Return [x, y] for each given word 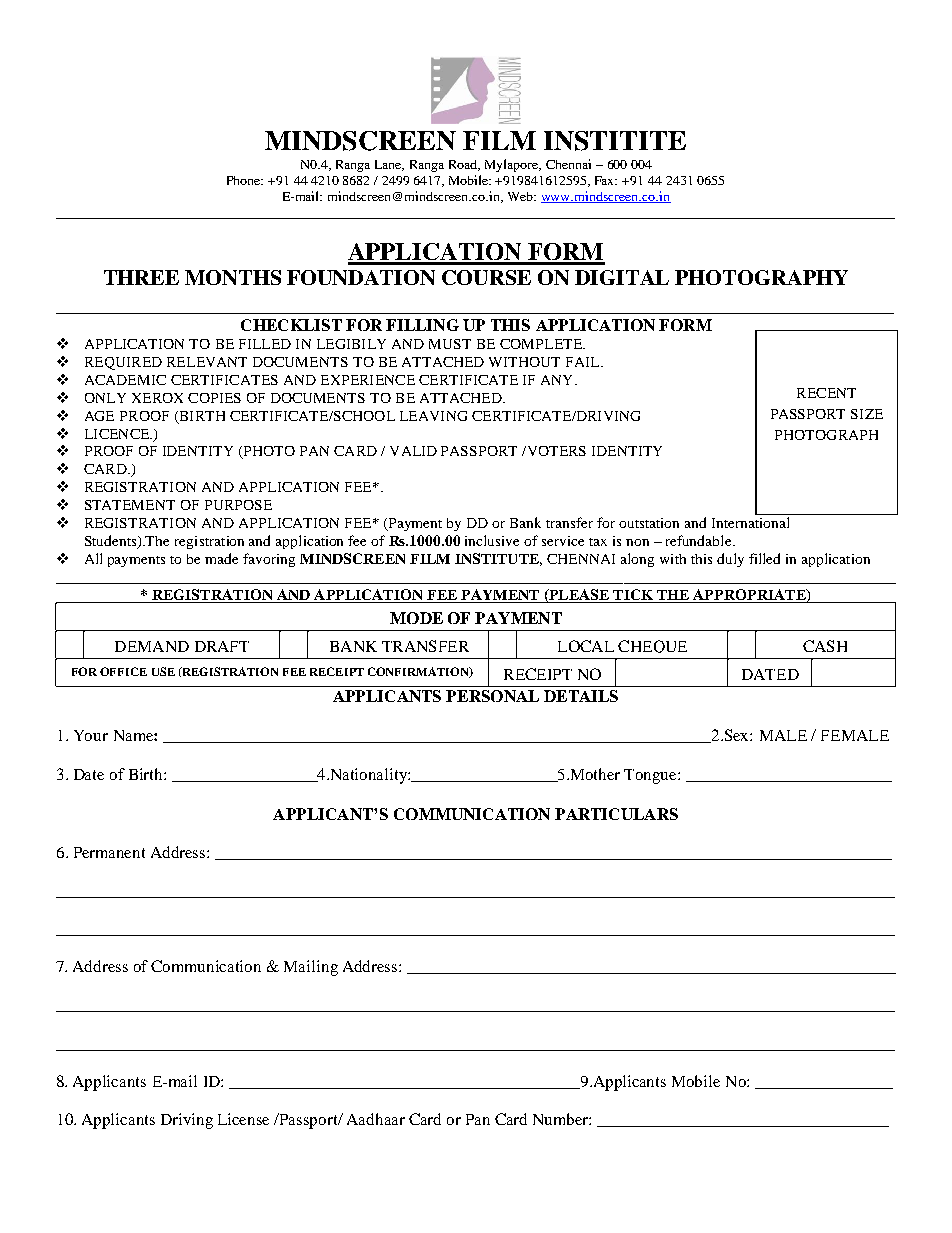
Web [521, 196]
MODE [416, 618]
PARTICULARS [616, 814]
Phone [245, 180]
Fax [606, 180]
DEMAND [152, 646]
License [243, 1119]
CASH [825, 646]
